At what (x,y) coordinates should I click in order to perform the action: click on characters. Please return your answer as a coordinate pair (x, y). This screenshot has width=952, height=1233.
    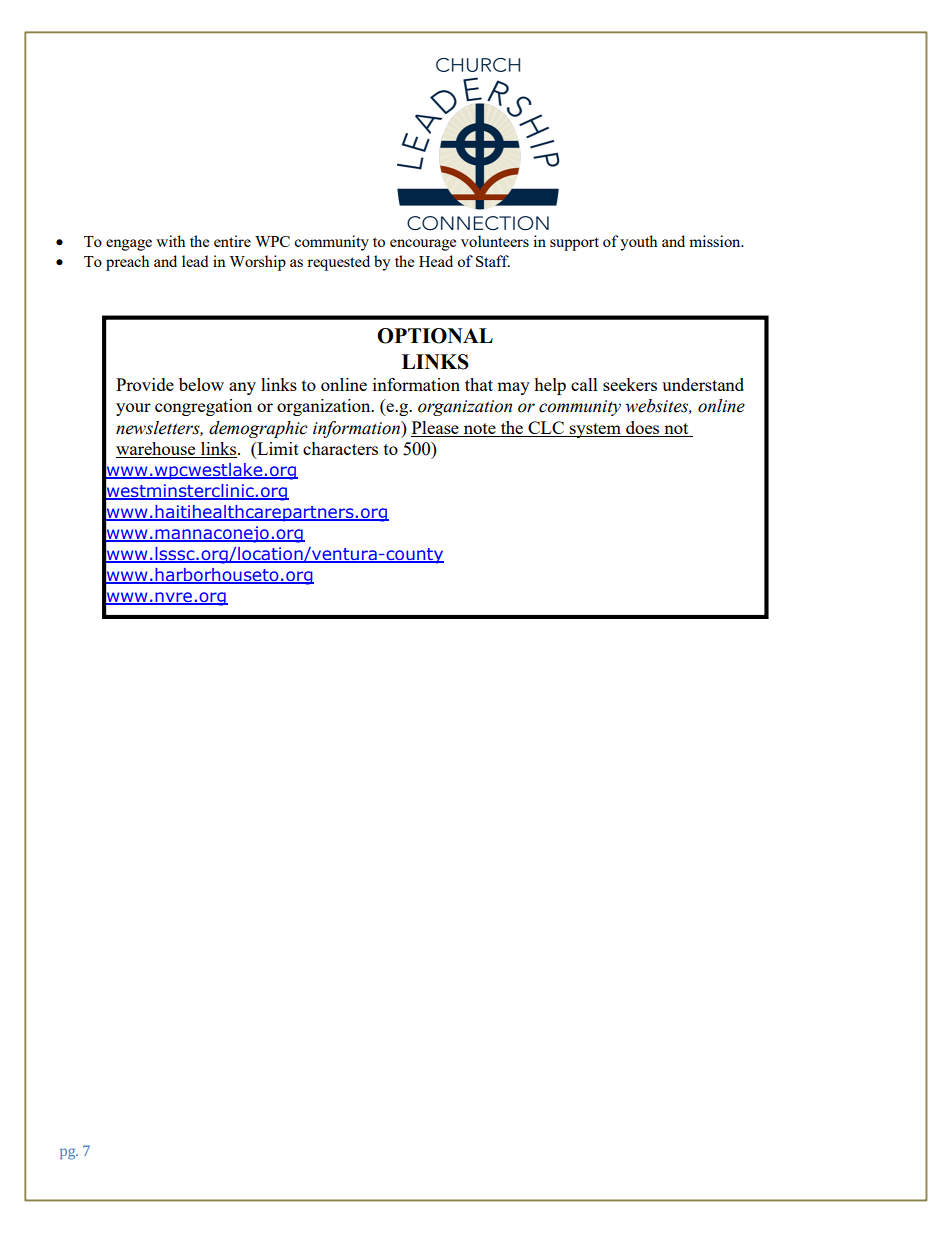
    Looking at the image, I should click on (340, 448).
